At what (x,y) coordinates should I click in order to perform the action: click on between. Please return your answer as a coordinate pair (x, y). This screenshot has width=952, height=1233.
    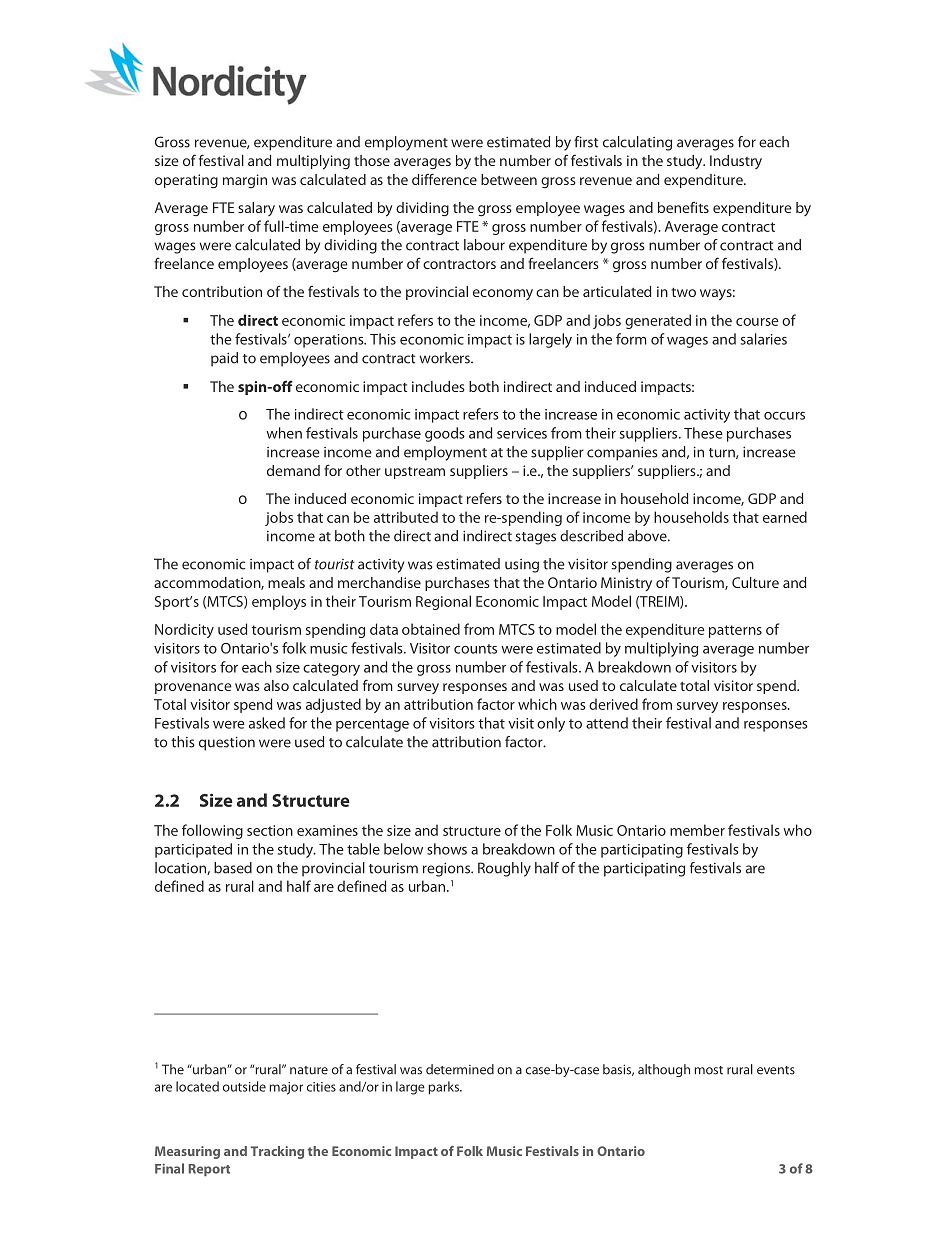
    Looking at the image, I should click on (509, 179).
